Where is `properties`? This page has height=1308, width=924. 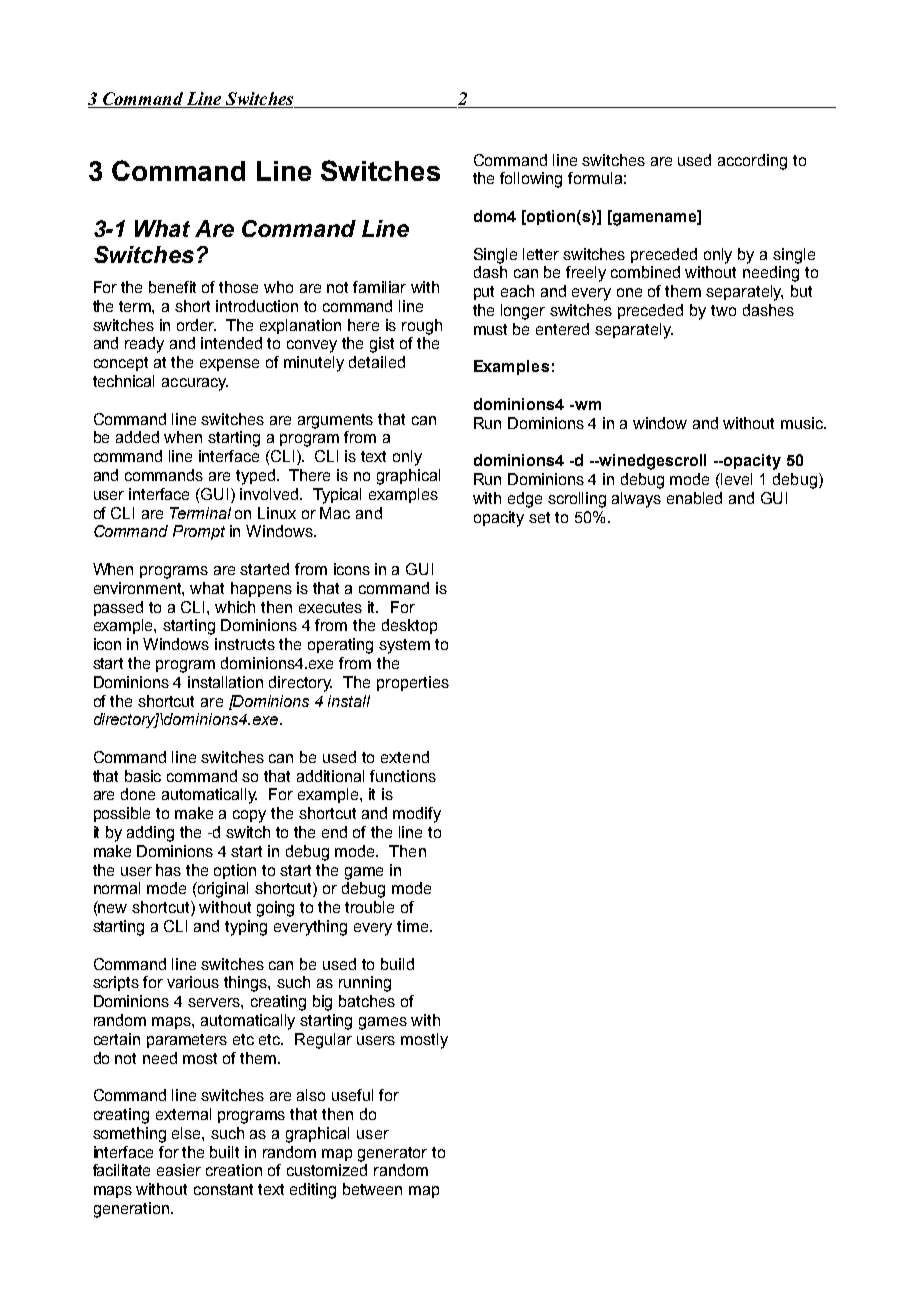
properties is located at coordinates (413, 683).
